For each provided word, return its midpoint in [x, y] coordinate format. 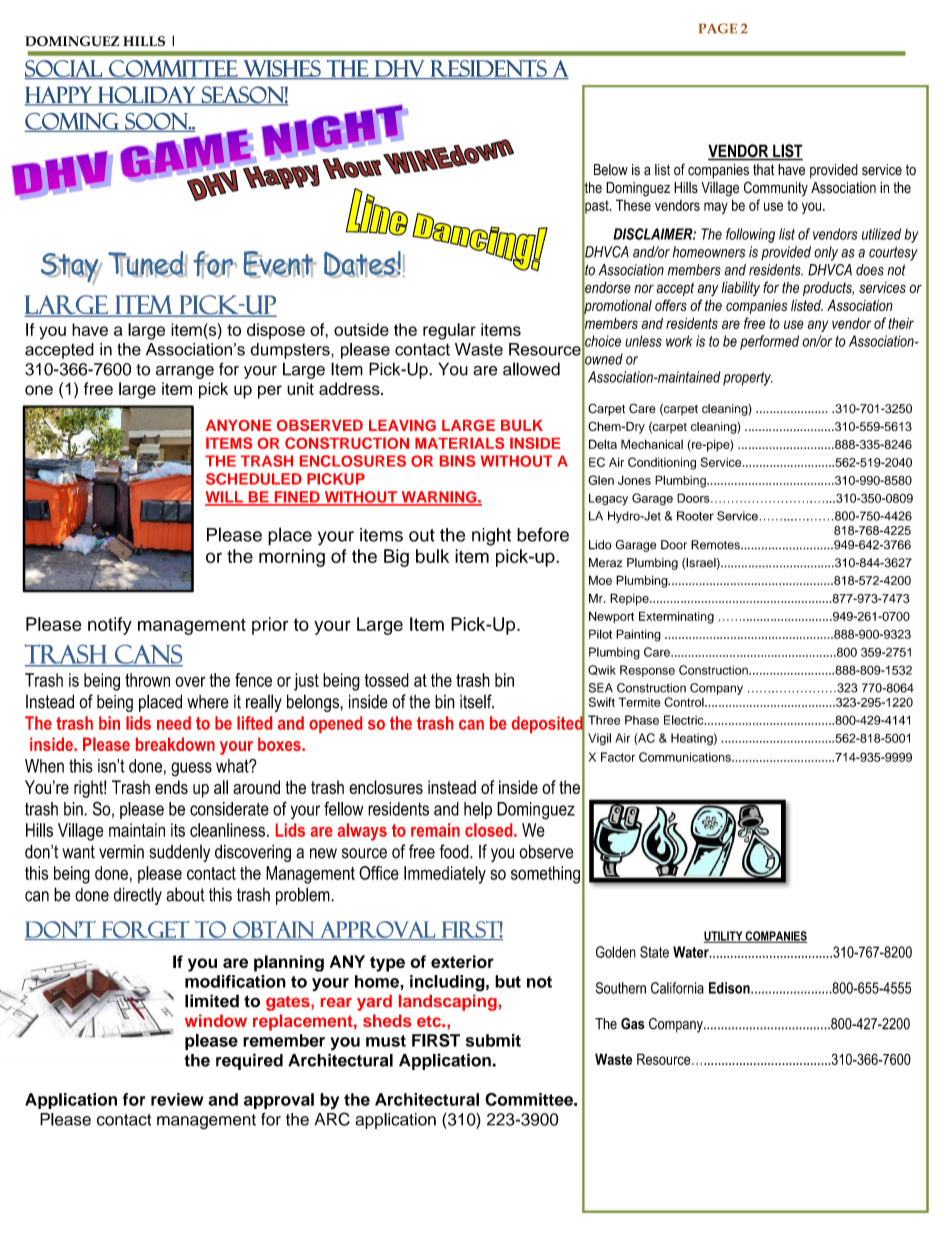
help [478, 810]
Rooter [695, 516]
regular [449, 331]
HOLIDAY [147, 95]
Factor [618, 757]
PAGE [718, 28]
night [491, 537]
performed [769, 342]
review [177, 1099]
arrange [185, 372]
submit [493, 1040]
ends [171, 787]
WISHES [282, 69]
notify [110, 626]
